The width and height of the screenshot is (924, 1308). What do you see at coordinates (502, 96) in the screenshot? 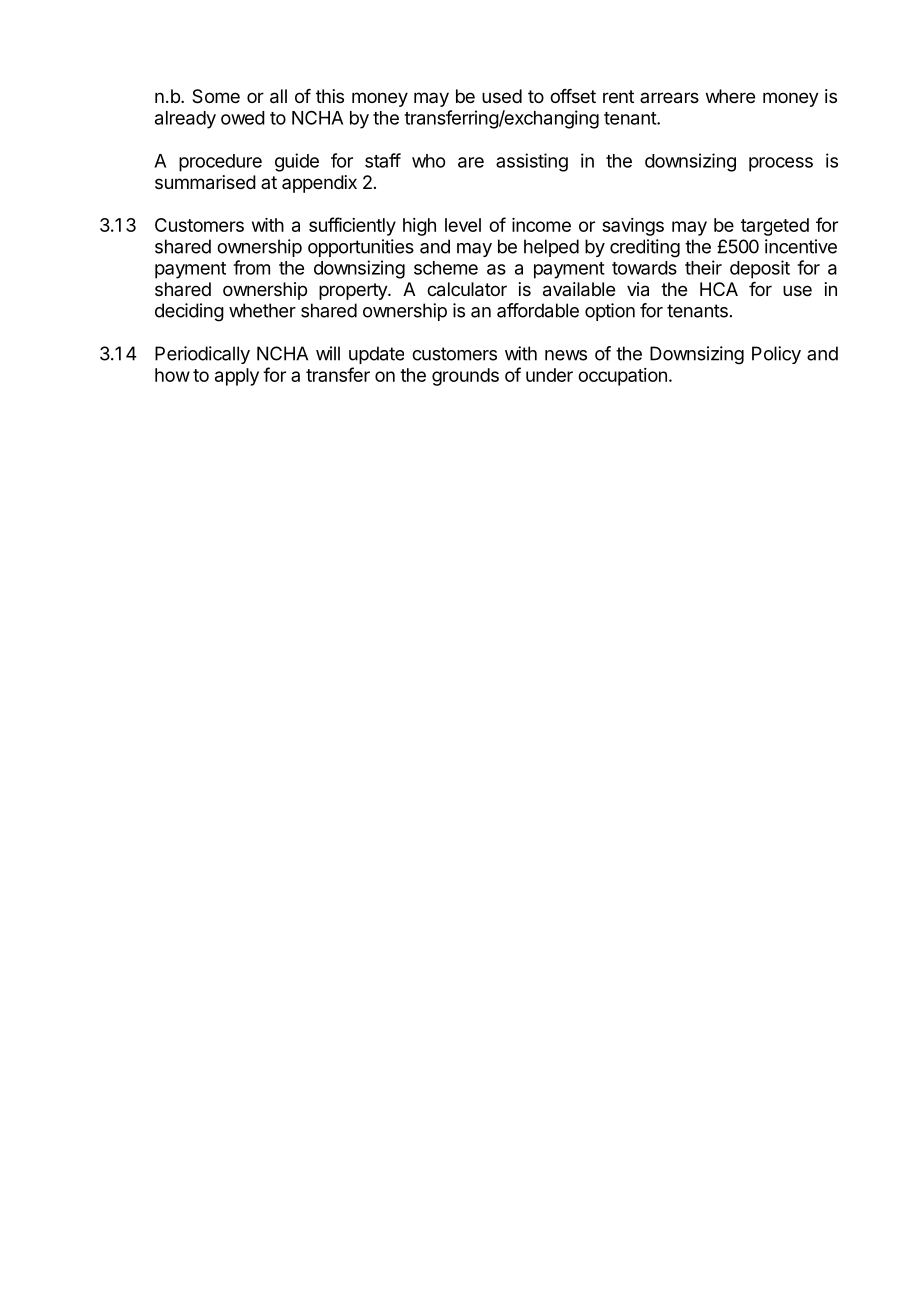
I see `used` at bounding box center [502, 96].
